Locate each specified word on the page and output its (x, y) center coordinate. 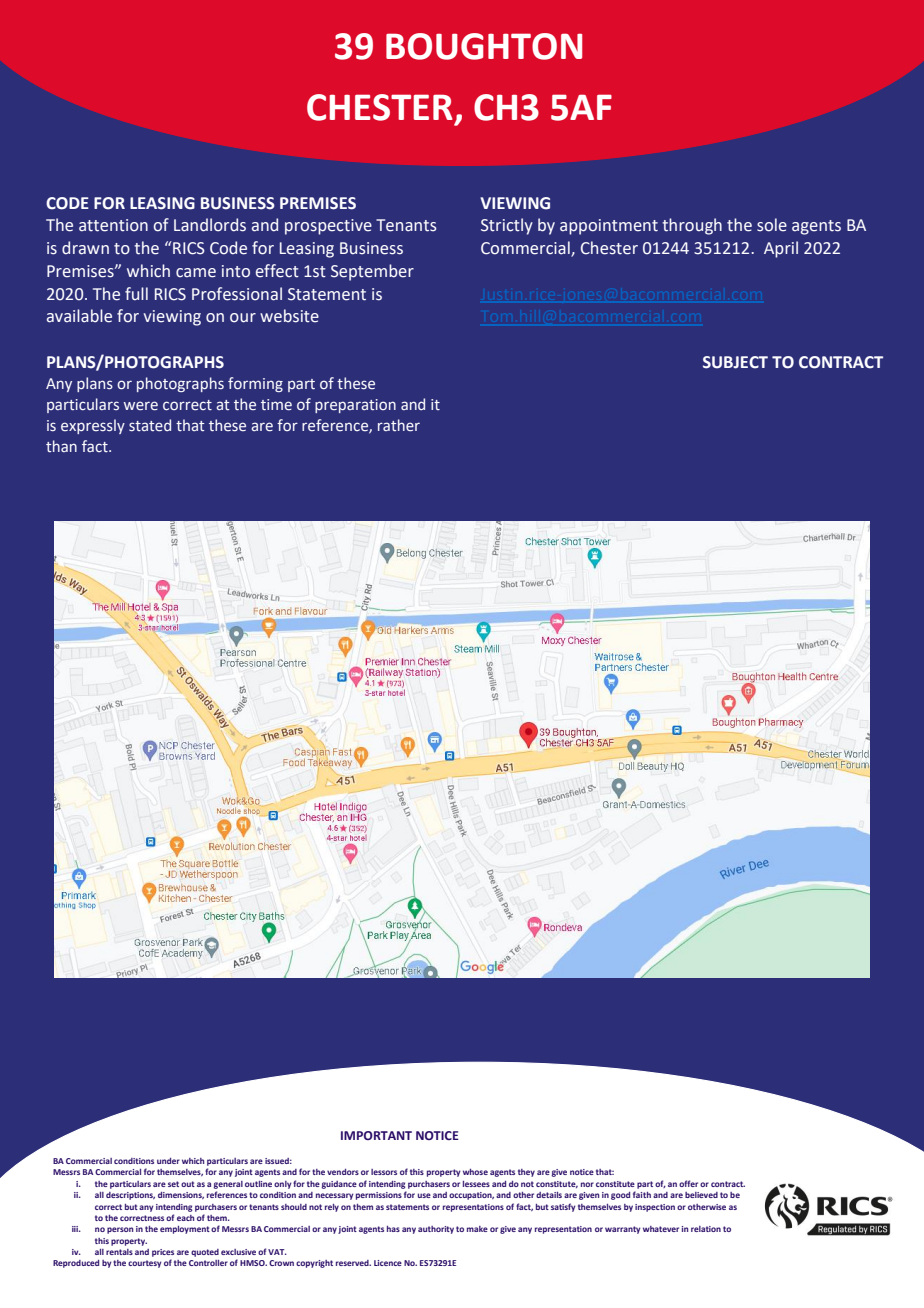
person (120, 1230)
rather (399, 425)
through (692, 226)
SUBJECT (735, 362)
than (61, 446)
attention (113, 225)
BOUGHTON (484, 46)
